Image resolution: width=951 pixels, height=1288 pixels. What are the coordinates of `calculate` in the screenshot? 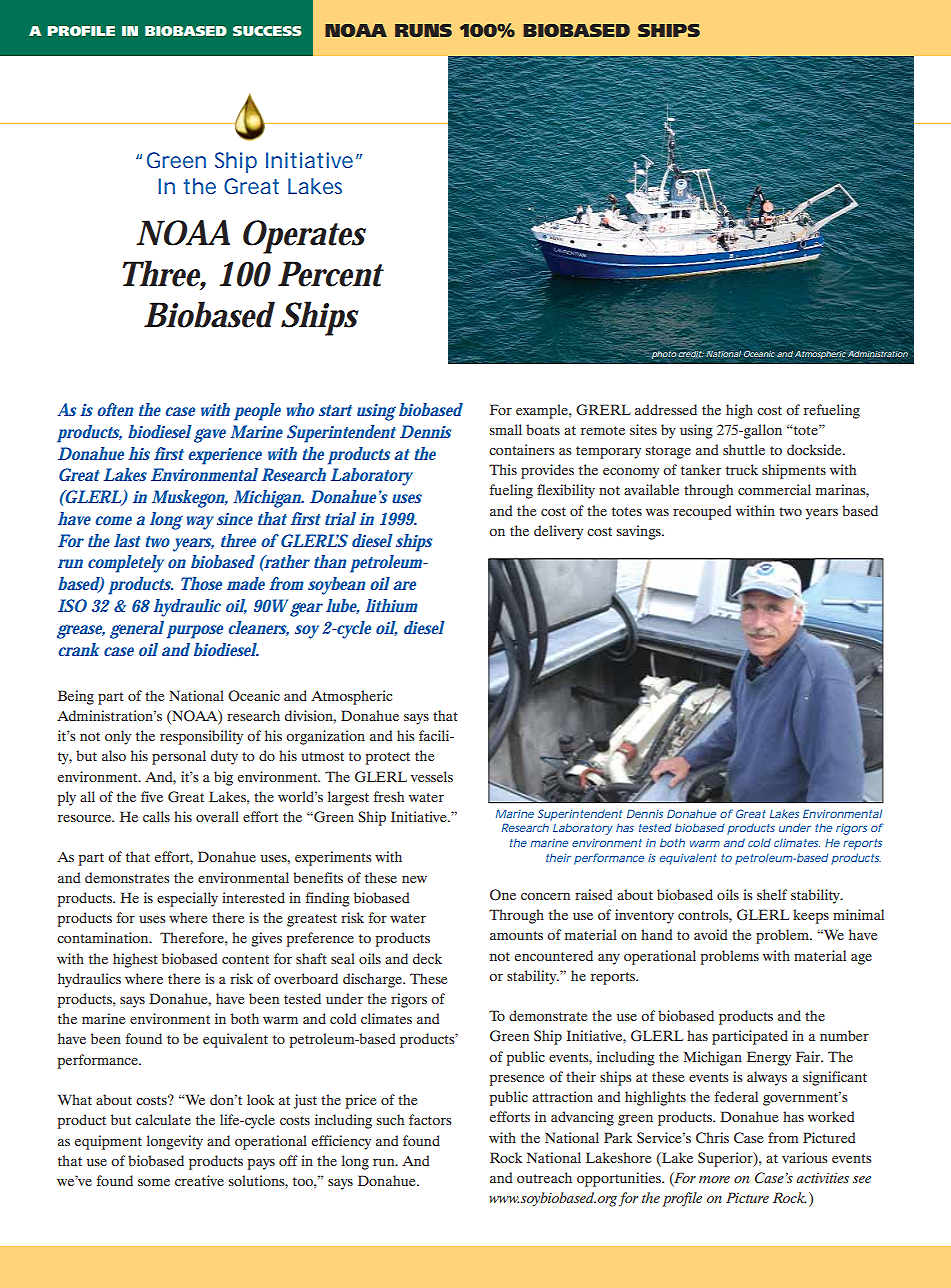 It's located at (163, 1119).
